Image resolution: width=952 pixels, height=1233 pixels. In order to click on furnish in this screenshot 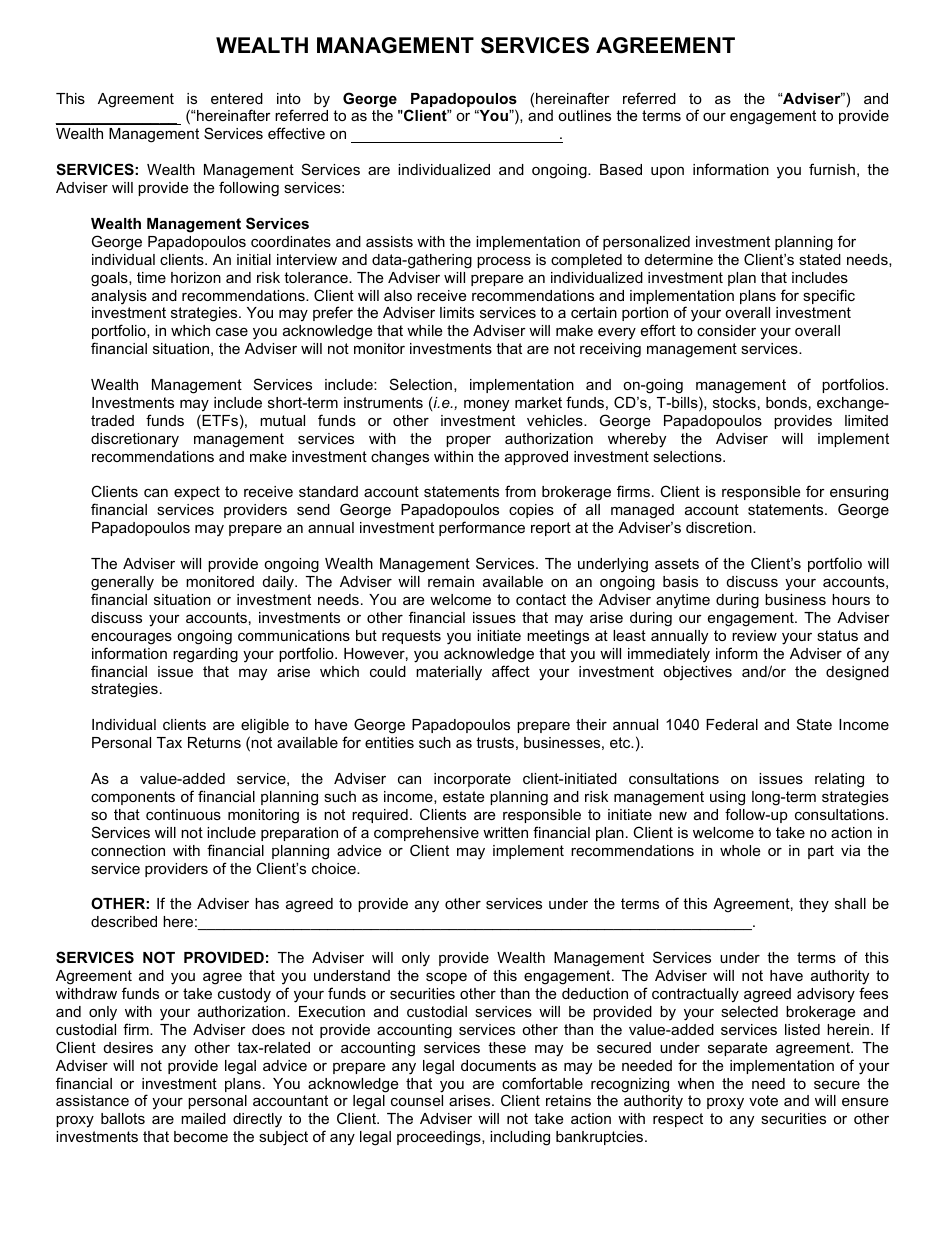, I will do `click(832, 169)`.
